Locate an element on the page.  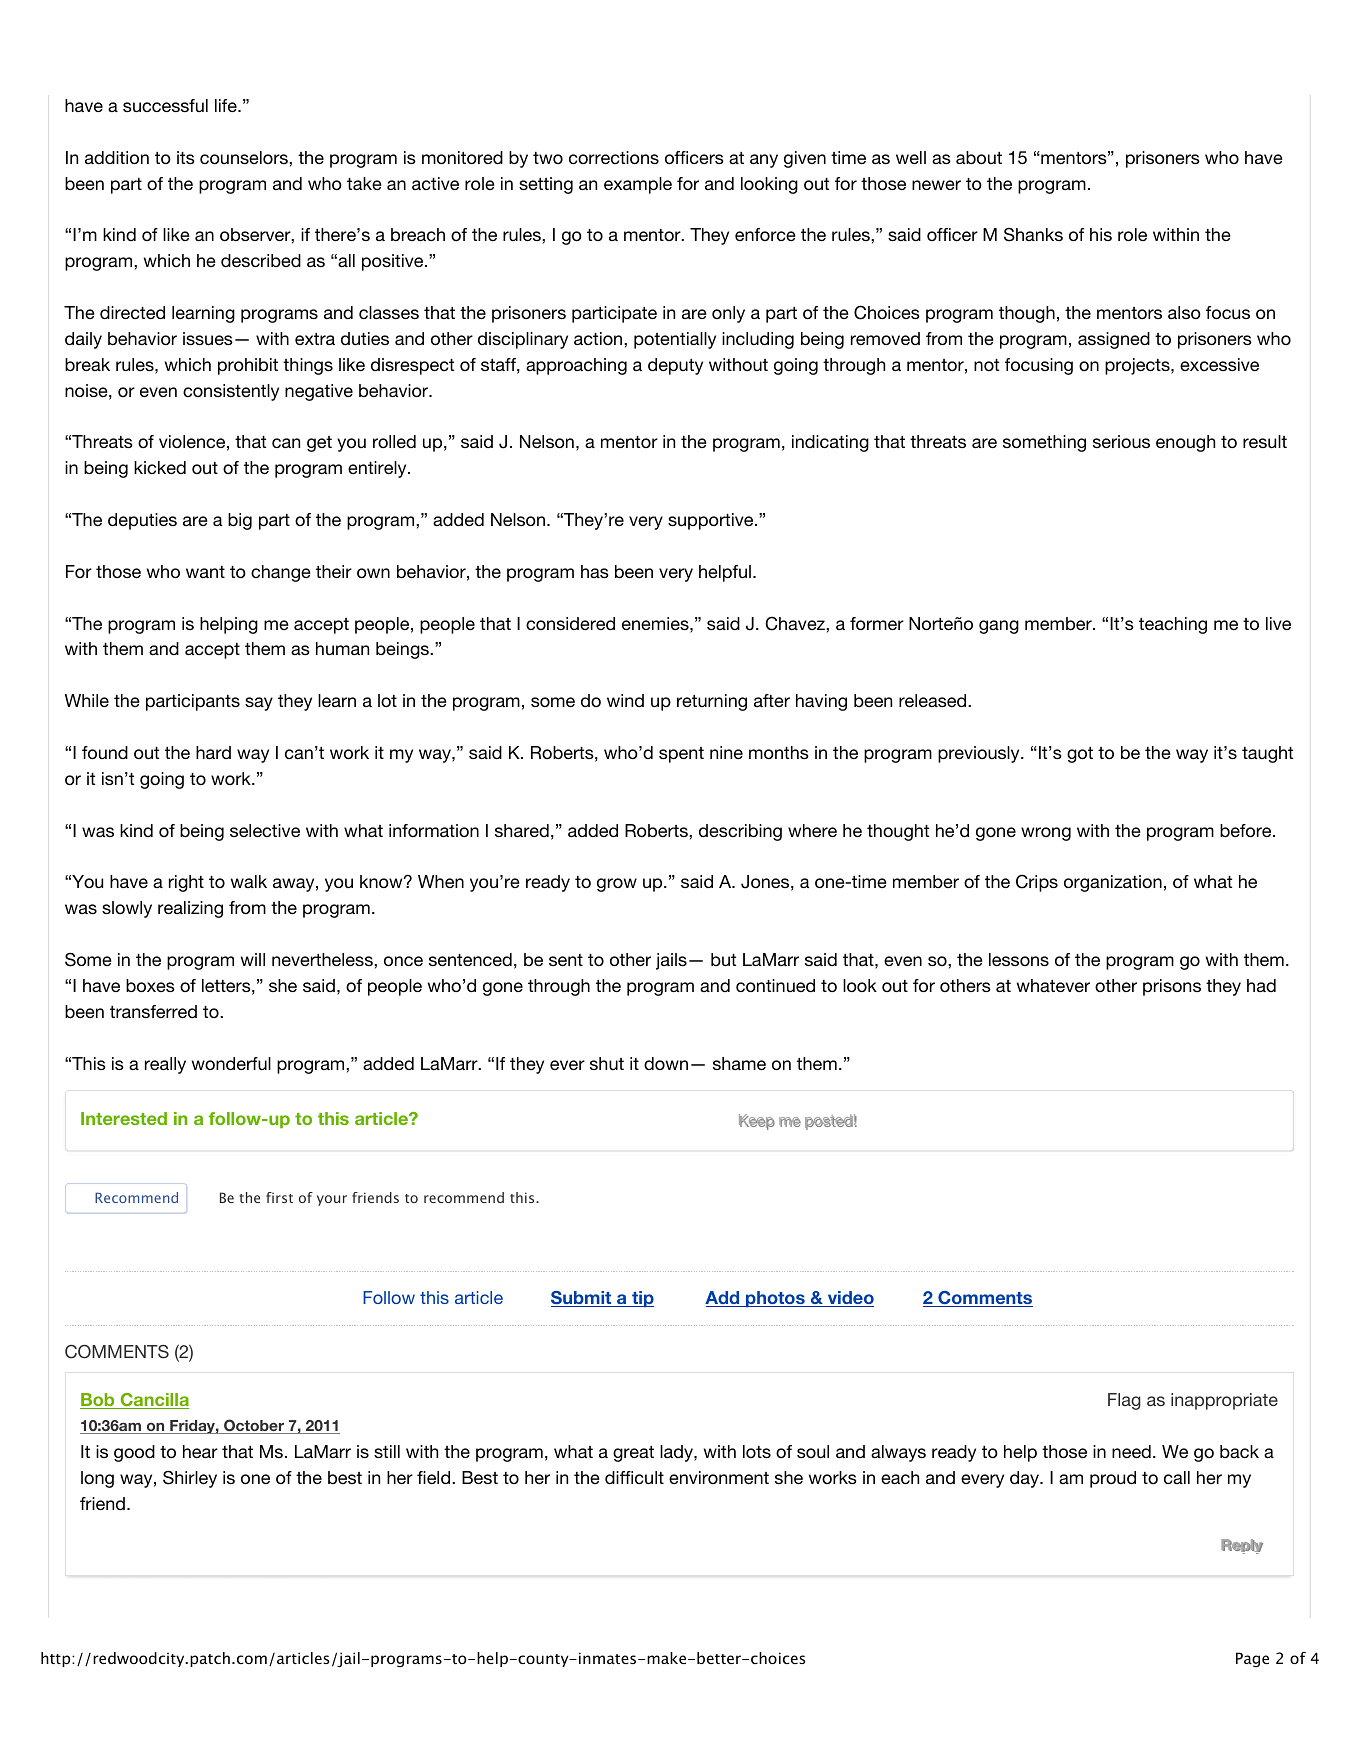
example is located at coordinates (638, 185).
